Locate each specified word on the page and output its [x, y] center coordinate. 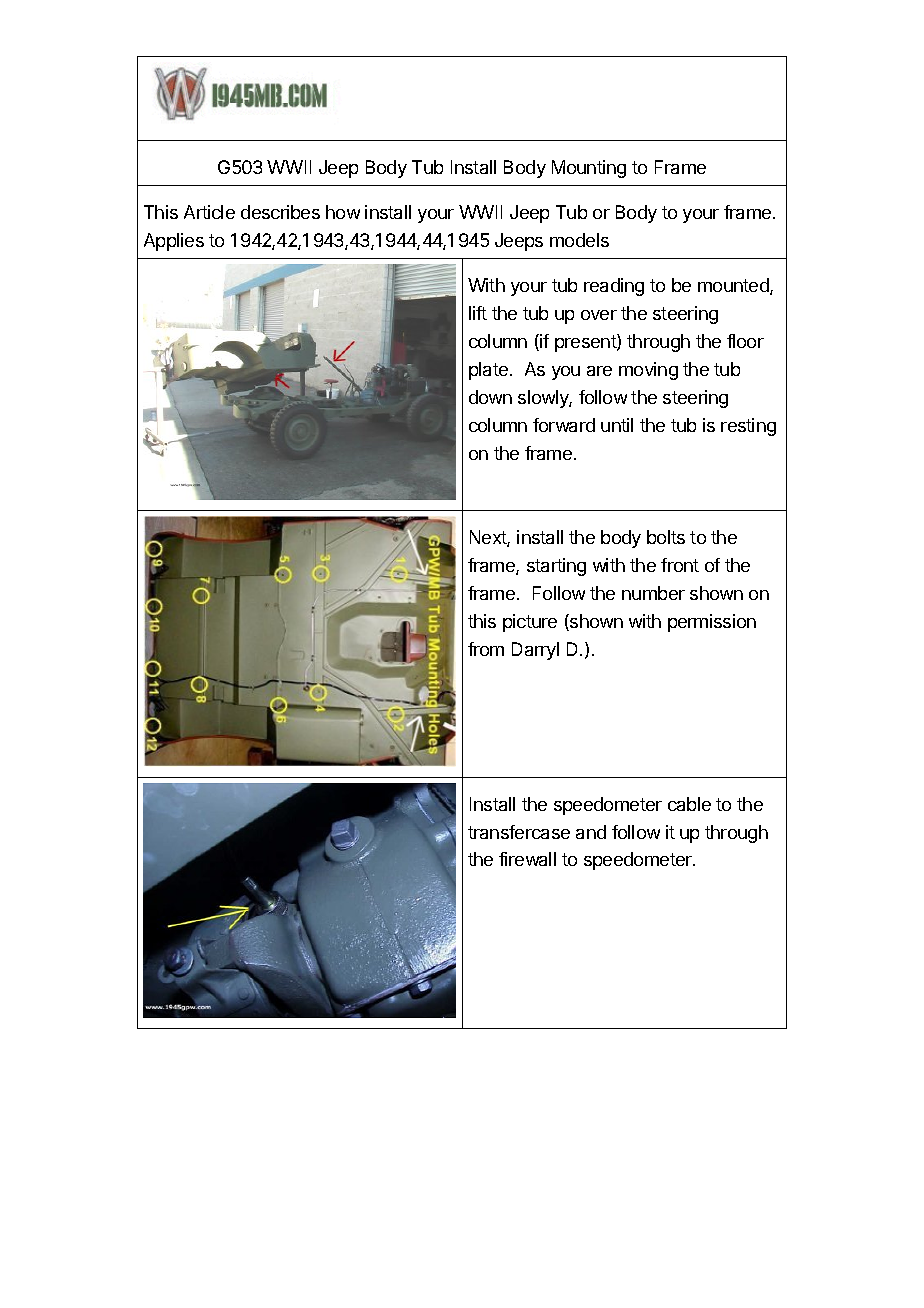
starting [556, 567]
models [579, 240]
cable [689, 804]
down [490, 397]
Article [209, 212]
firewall [527, 859]
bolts [666, 537]
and [591, 832]
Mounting [589, 169]
